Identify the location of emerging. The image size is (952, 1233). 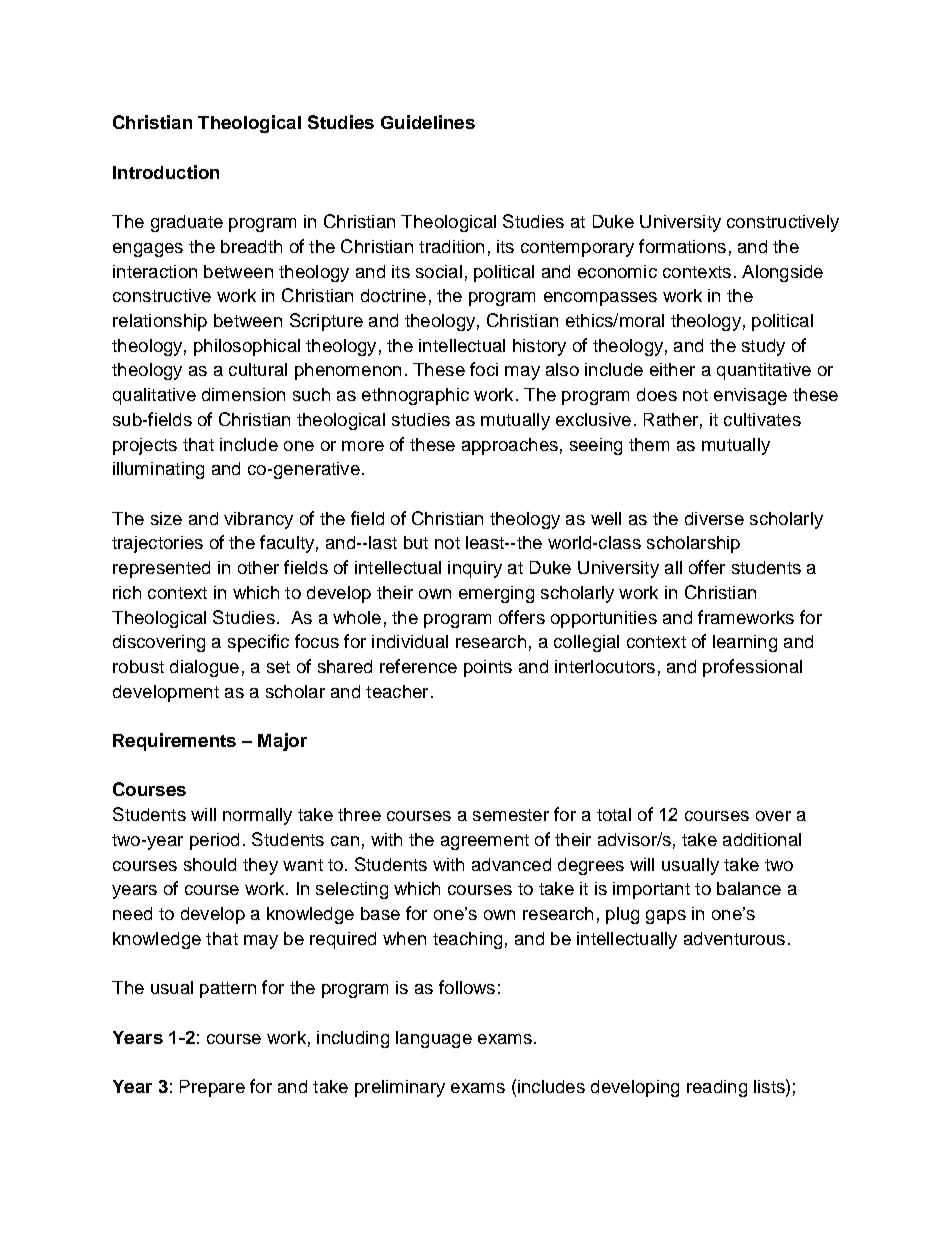
(496, 594).
